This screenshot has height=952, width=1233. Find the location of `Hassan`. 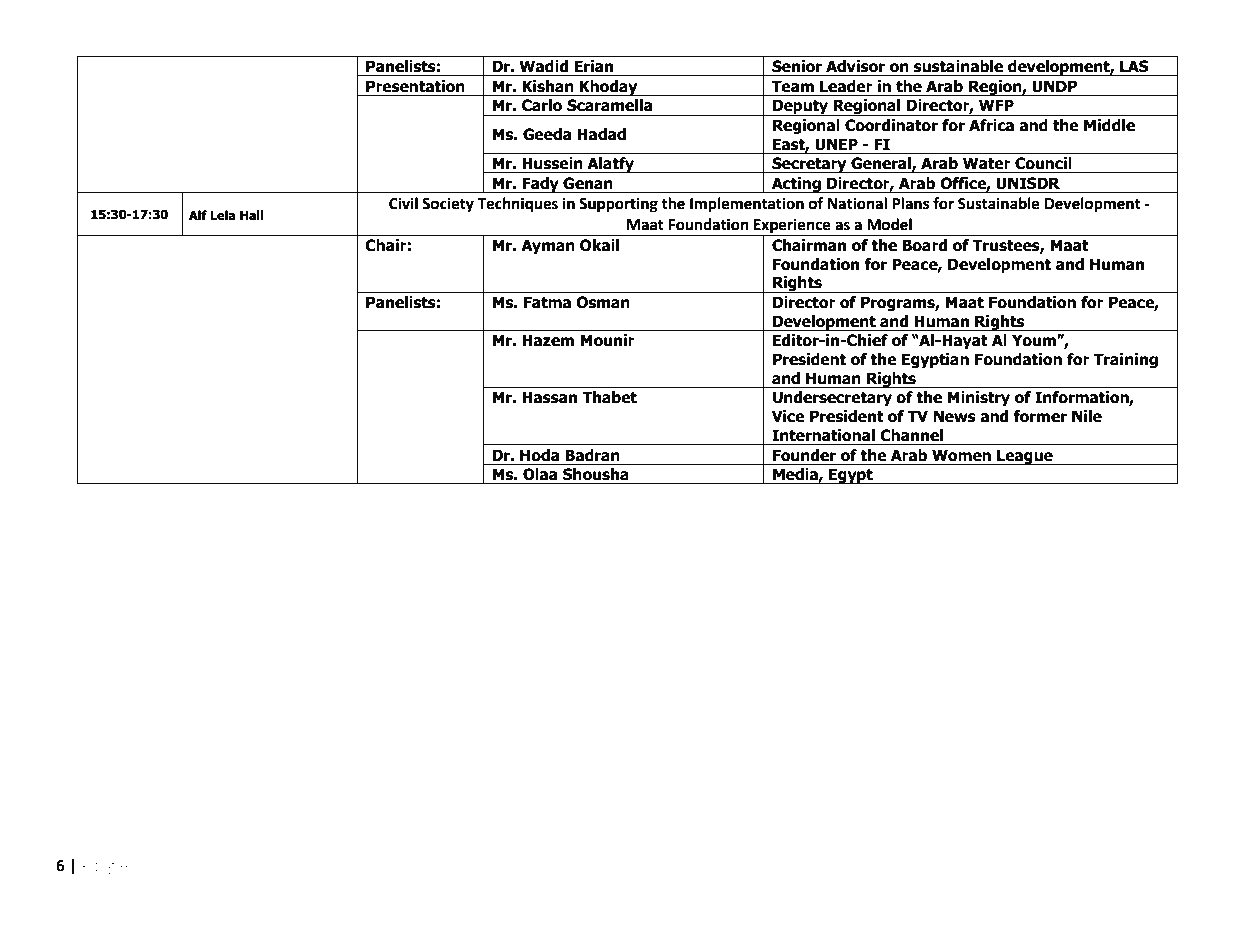

Hassan is located at coordinates (549, 397).
